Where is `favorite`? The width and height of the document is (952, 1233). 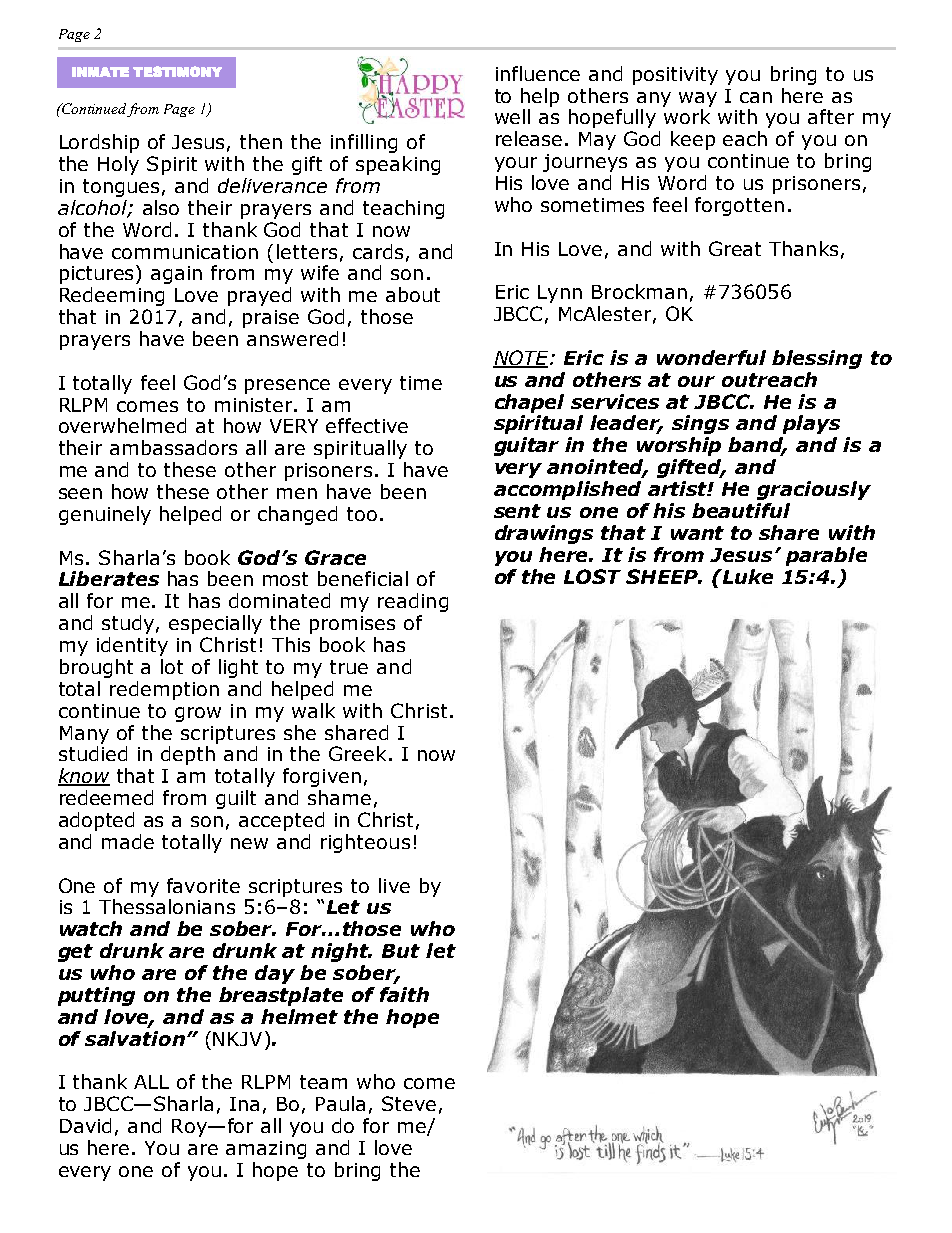
favorite is located at coordinates (203, 885).
